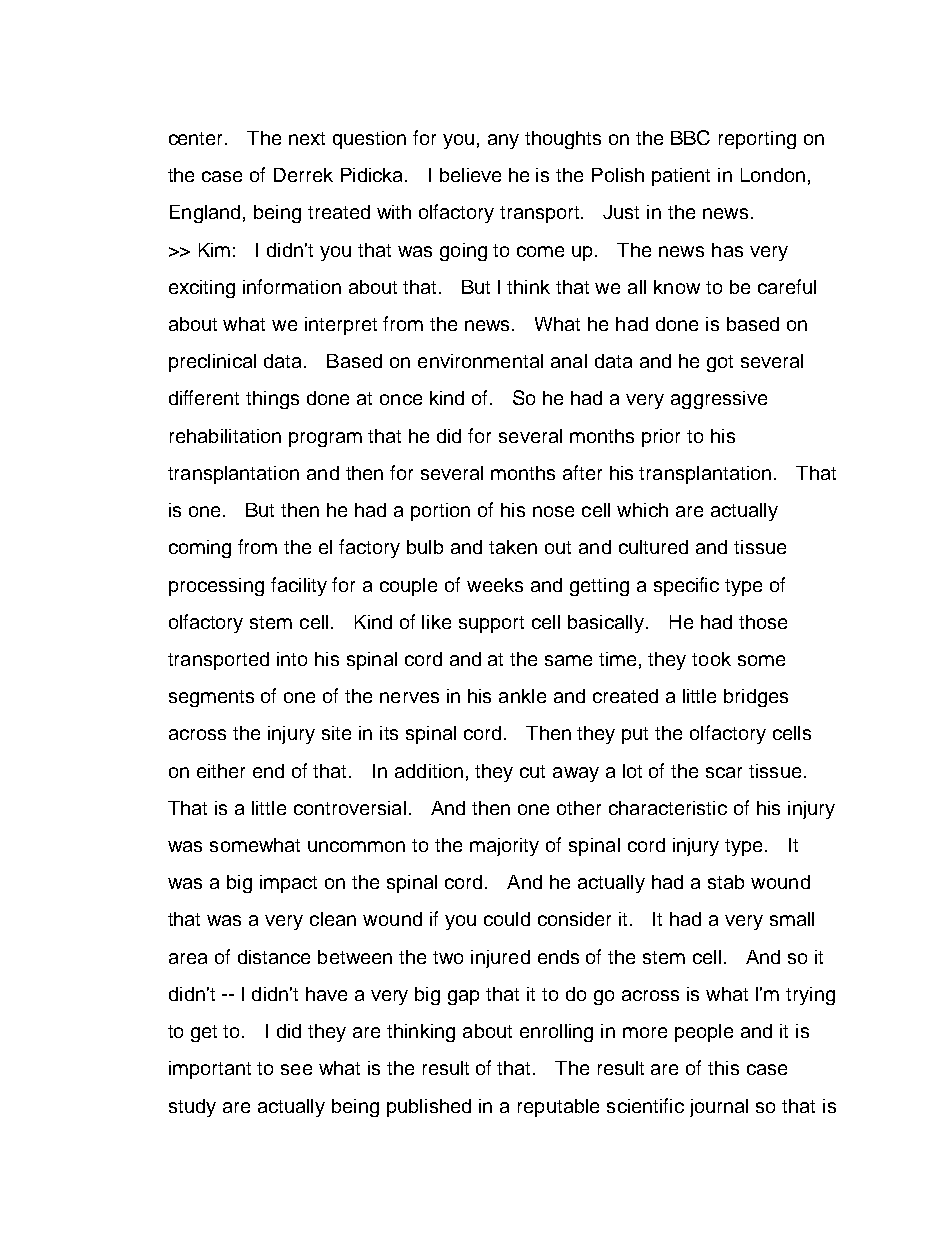  What do you see at coordinates (296, 1069) in the image?
I see `see` at bounding box center [296, 1069].
